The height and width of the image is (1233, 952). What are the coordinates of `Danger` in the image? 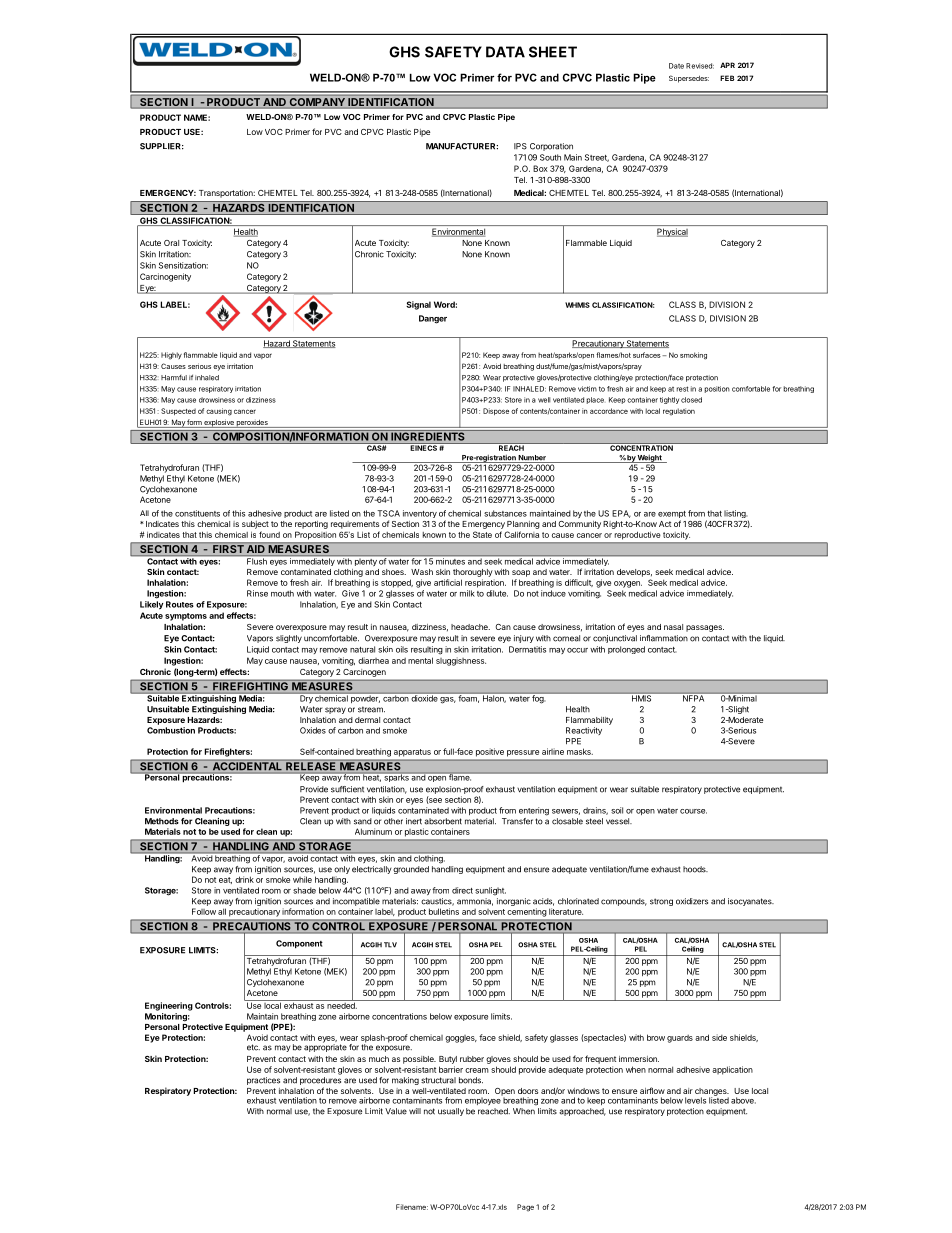 It's located at (433, 319).
